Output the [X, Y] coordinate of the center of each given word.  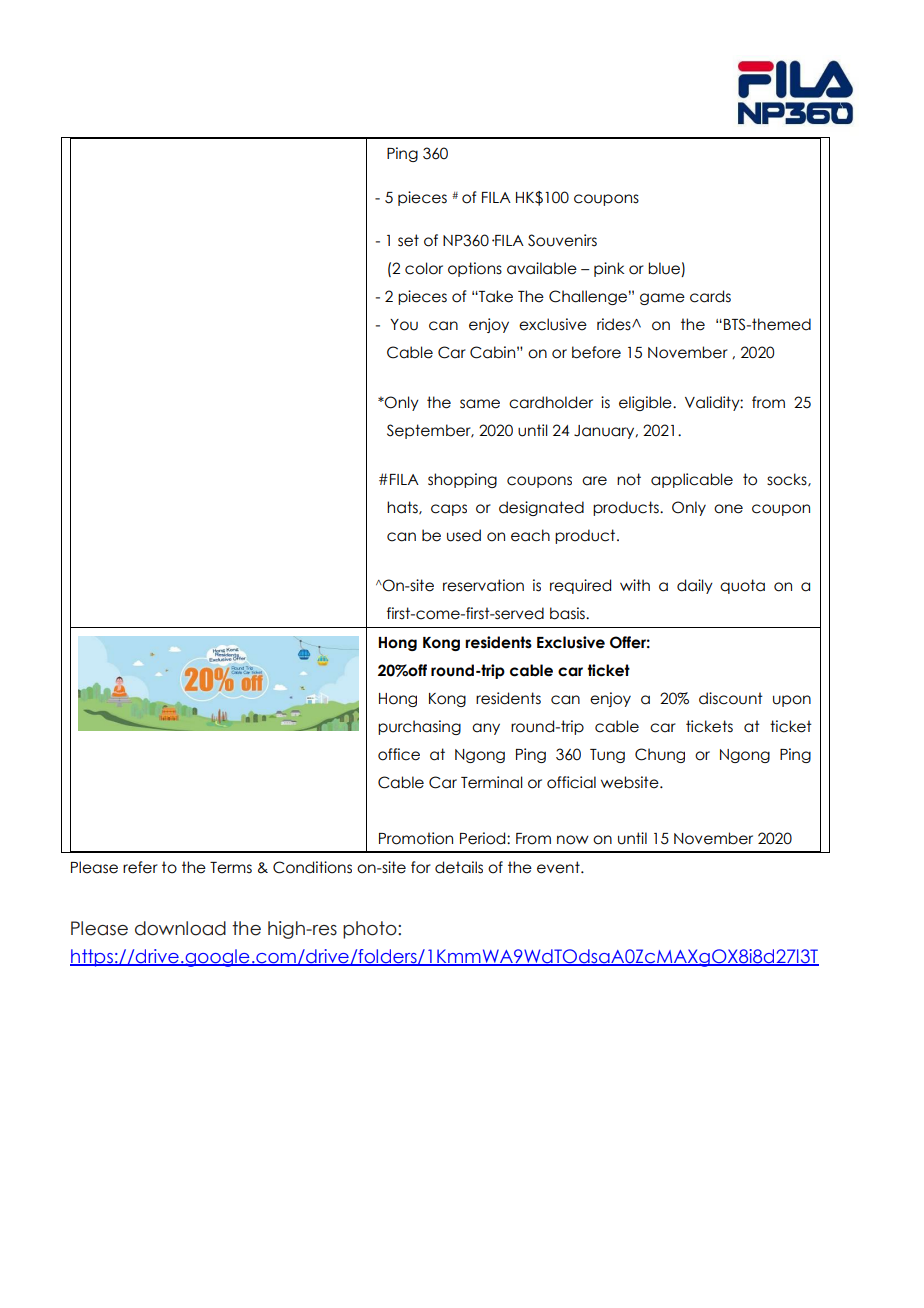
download [180, 928]
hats [403, 508]
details [459, 867]
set [408, 240]
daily [695, 586]
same [480, 404]
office [399, 754]
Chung [660, 755]
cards [710, 296]
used [464, 535]
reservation [483, 585]
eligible [646, 403]
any [486, 729]
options [475, 269]
